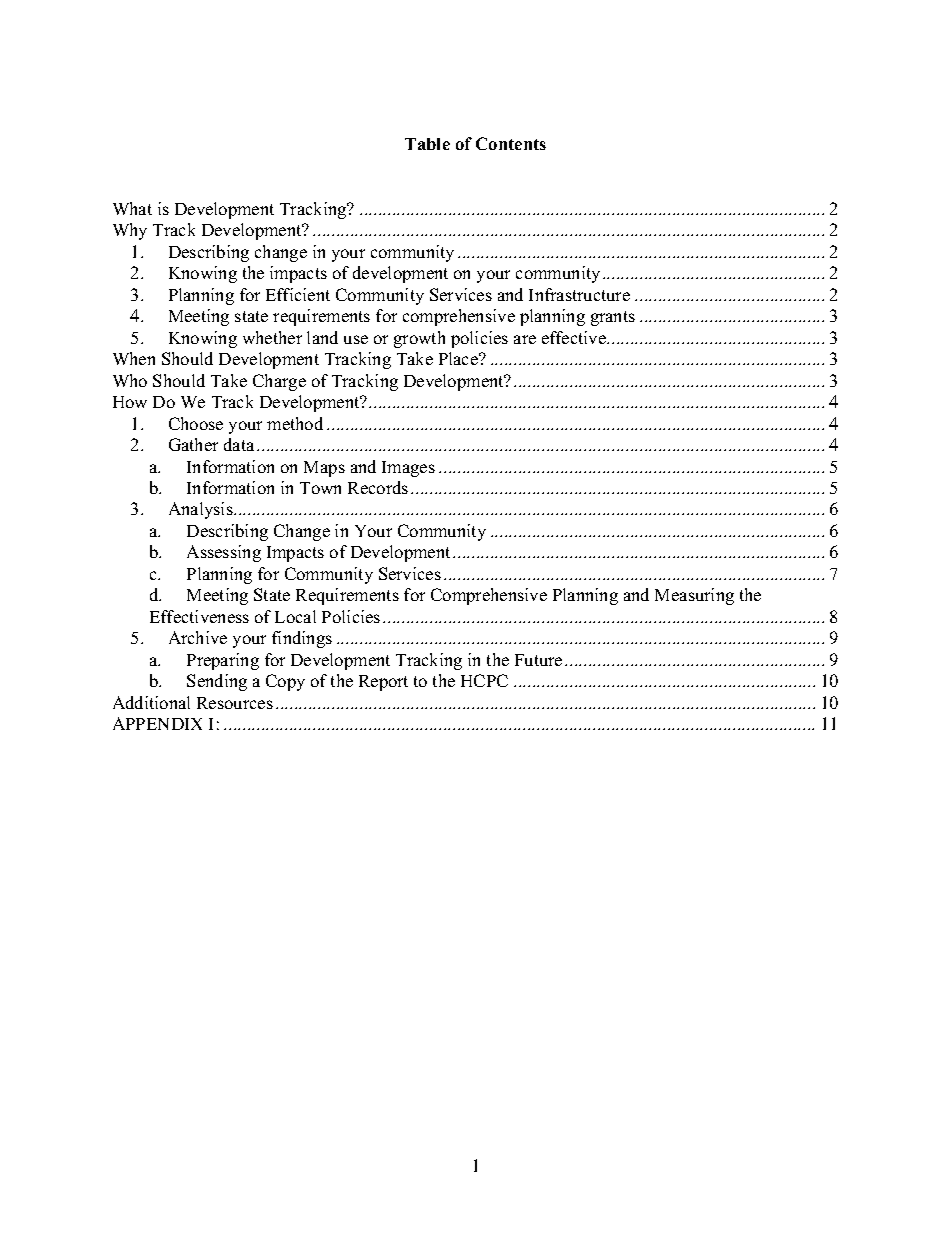 The height and width of the screenshot is (1233, 952). I want to click on Table, so click(427, 144).
